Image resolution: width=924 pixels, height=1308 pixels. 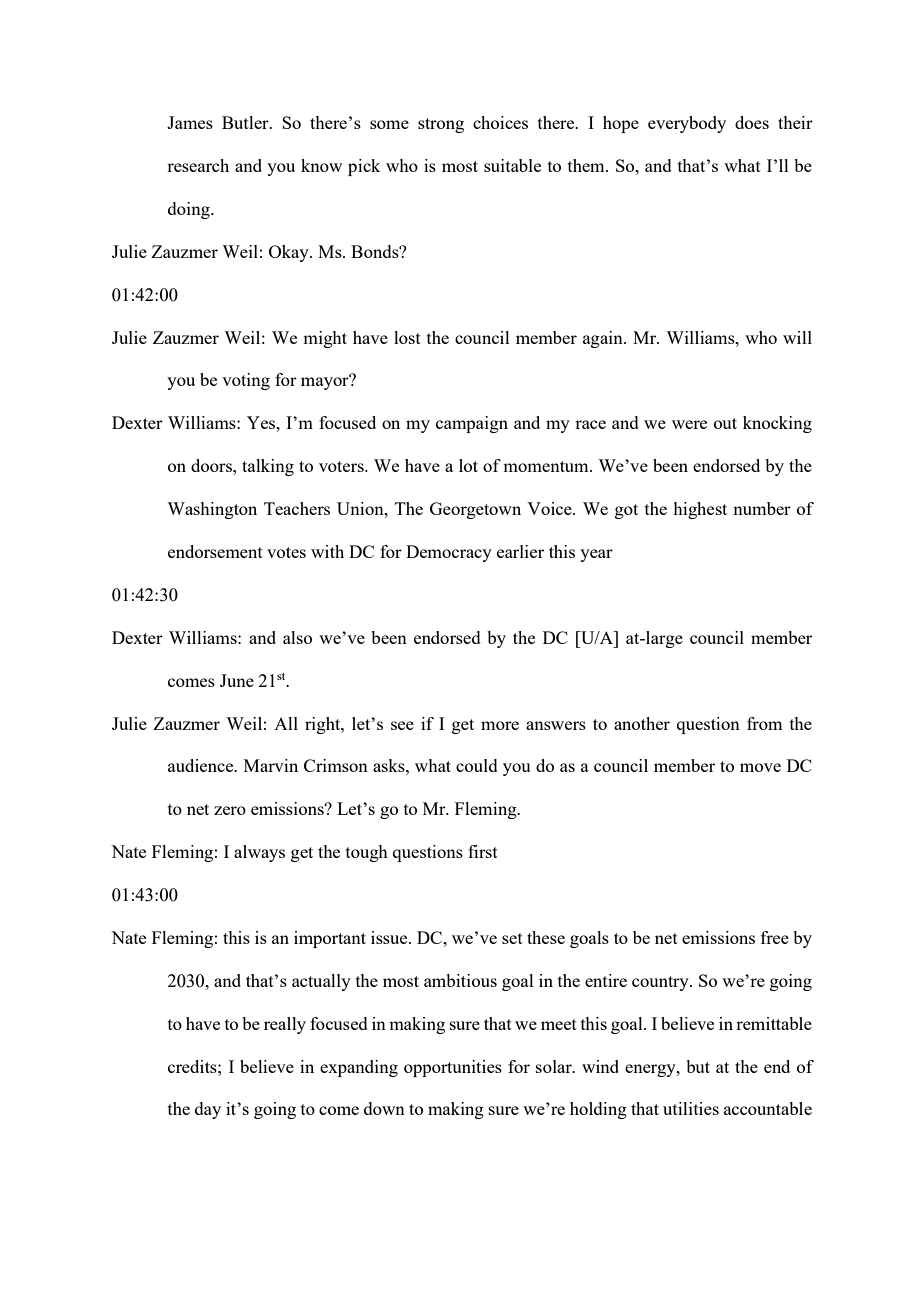 What do you see at coordinates (775, 937) in the document?
I see `free` at bounding box center [775, 937].
